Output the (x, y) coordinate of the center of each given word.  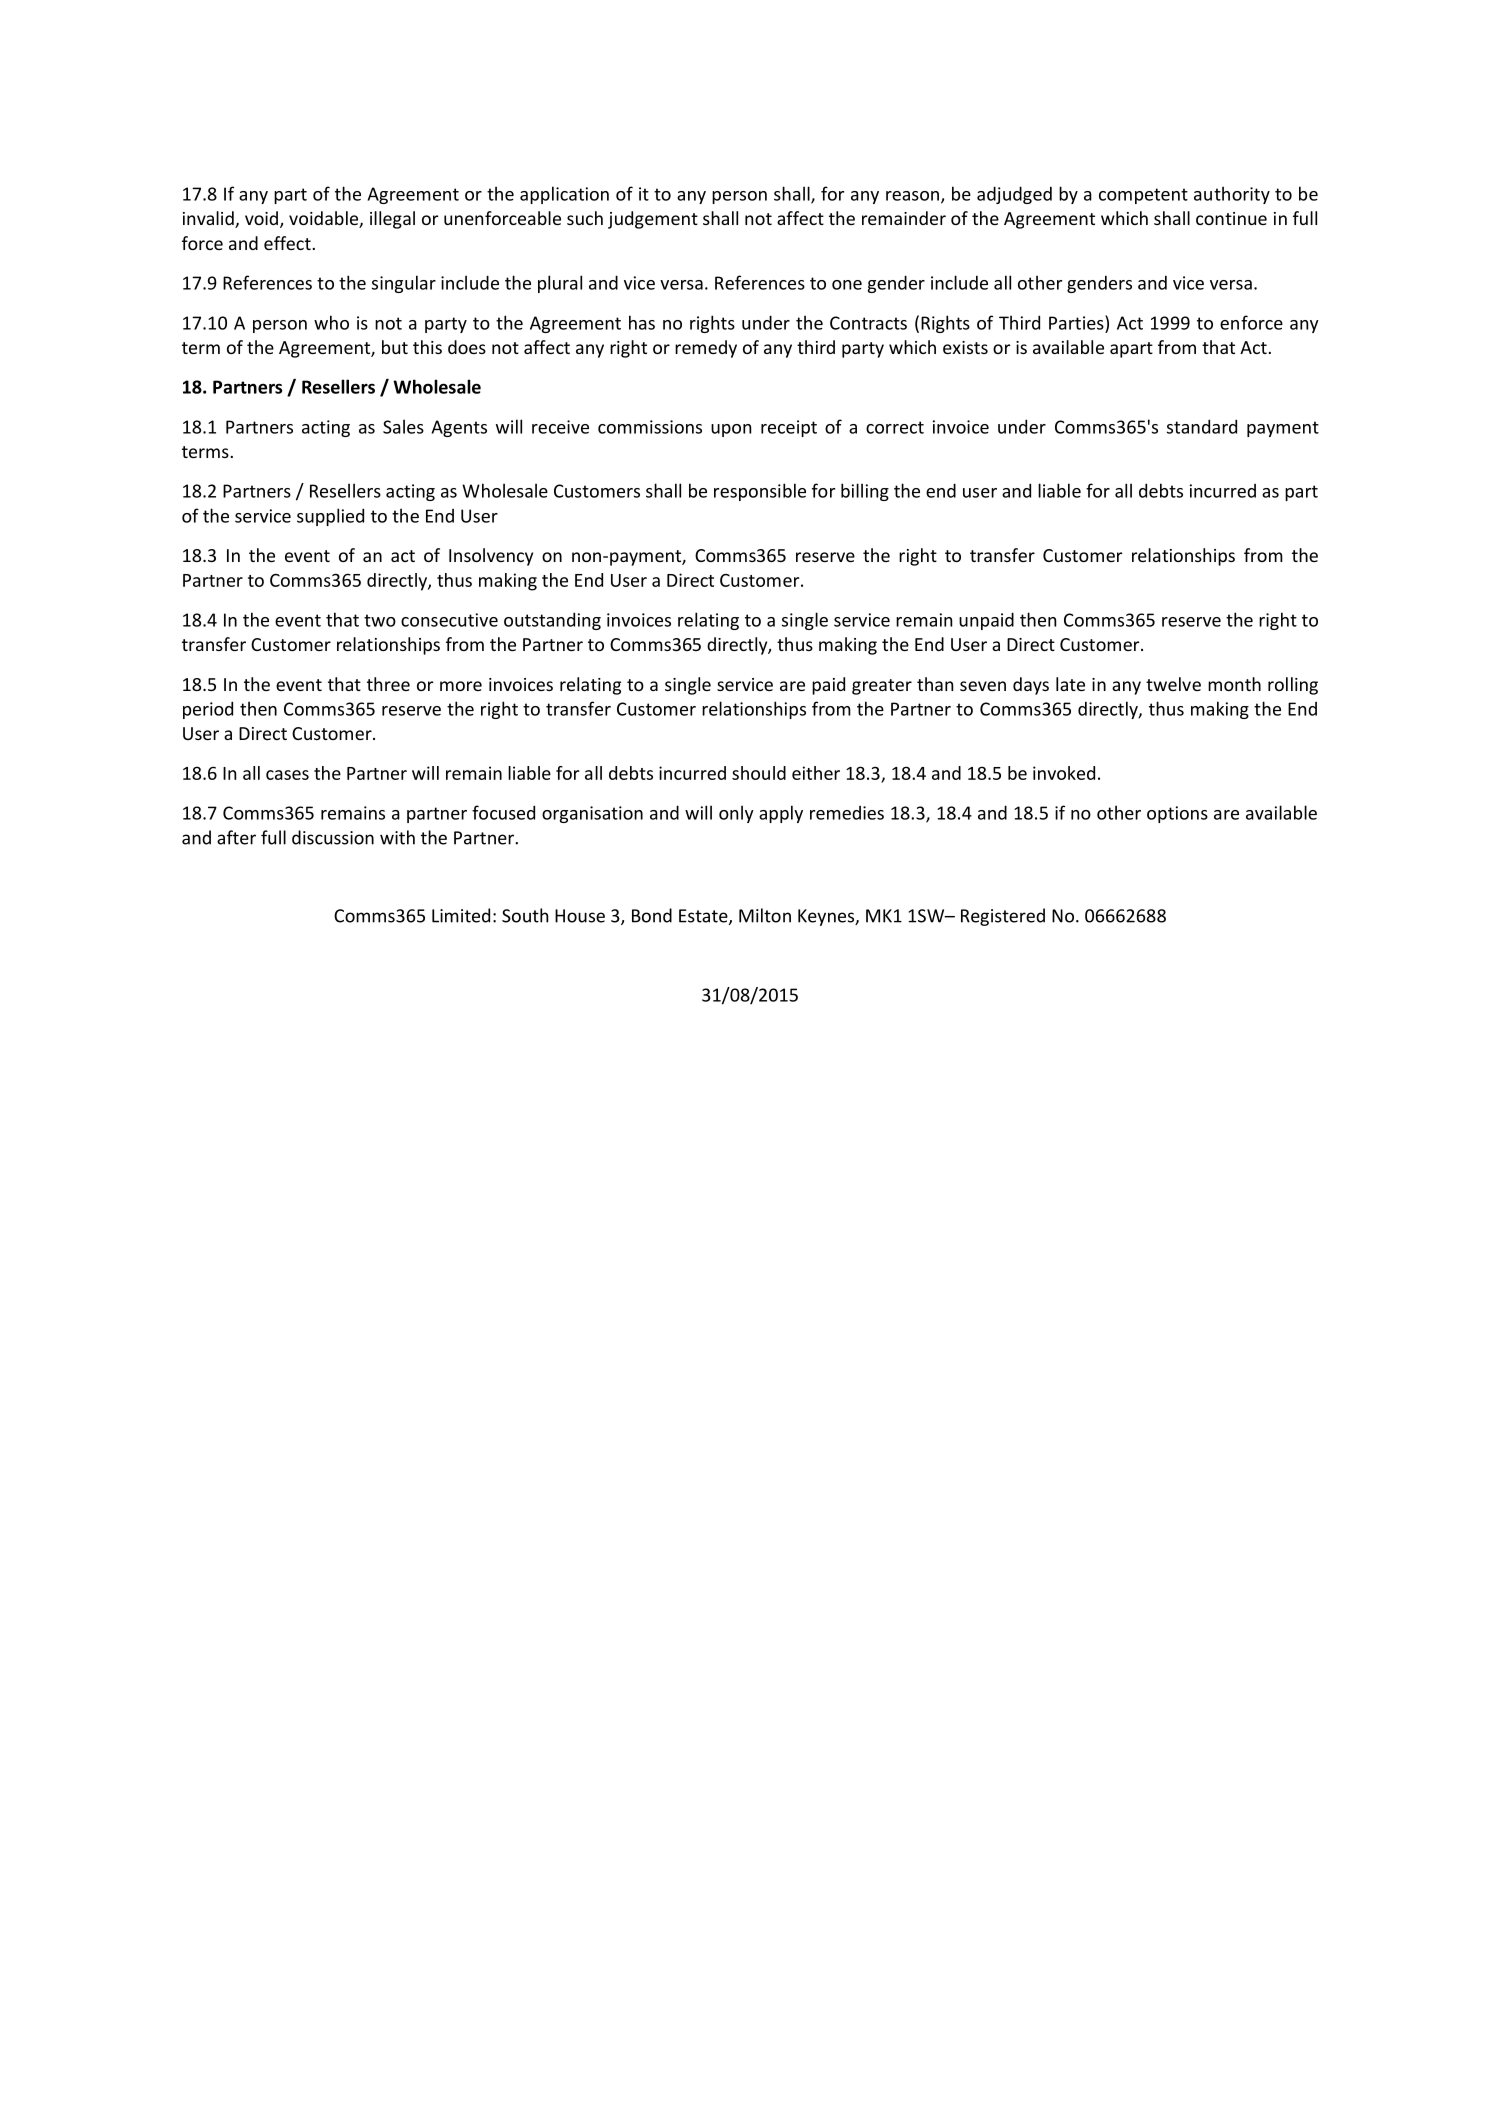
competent (1143, 196)
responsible (760, 492)
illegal (392, 220)
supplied (330, 517)
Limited (461, 915)
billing (865, 492)
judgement (653, 220)
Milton (765, 915)
